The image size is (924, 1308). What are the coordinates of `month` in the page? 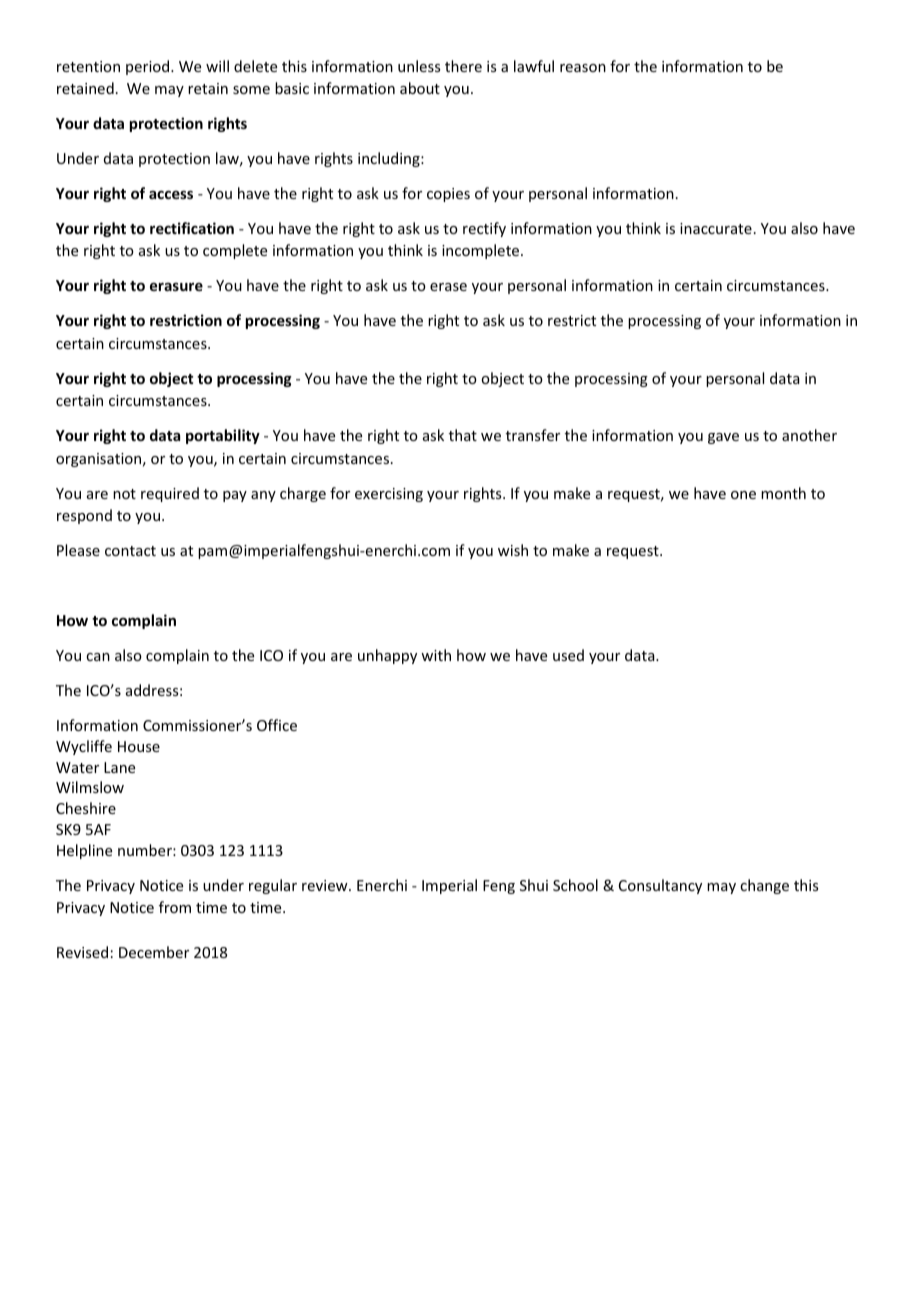 It's located at (783, 493).
